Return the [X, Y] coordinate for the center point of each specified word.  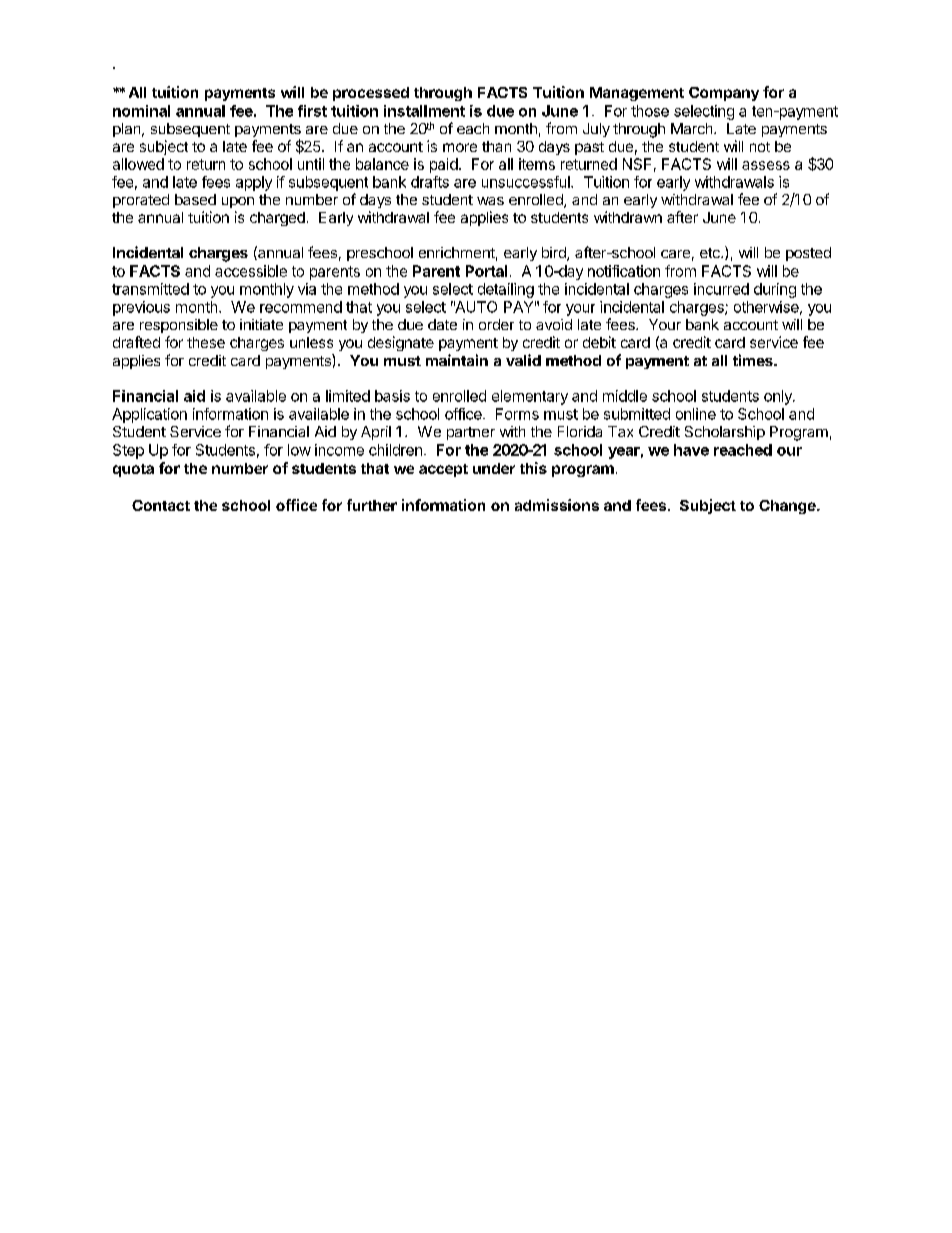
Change [788, 507]
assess [766, 165]
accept [443, 470]
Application [149, 415]
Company [724, 94]
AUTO [475, 307]
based [195, 199]
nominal [141, 111]
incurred [721, 289]
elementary [530, 397]
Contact [161, 505]
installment [424, 111]
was [490, 201]
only [779, 397]
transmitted [150, 289]
